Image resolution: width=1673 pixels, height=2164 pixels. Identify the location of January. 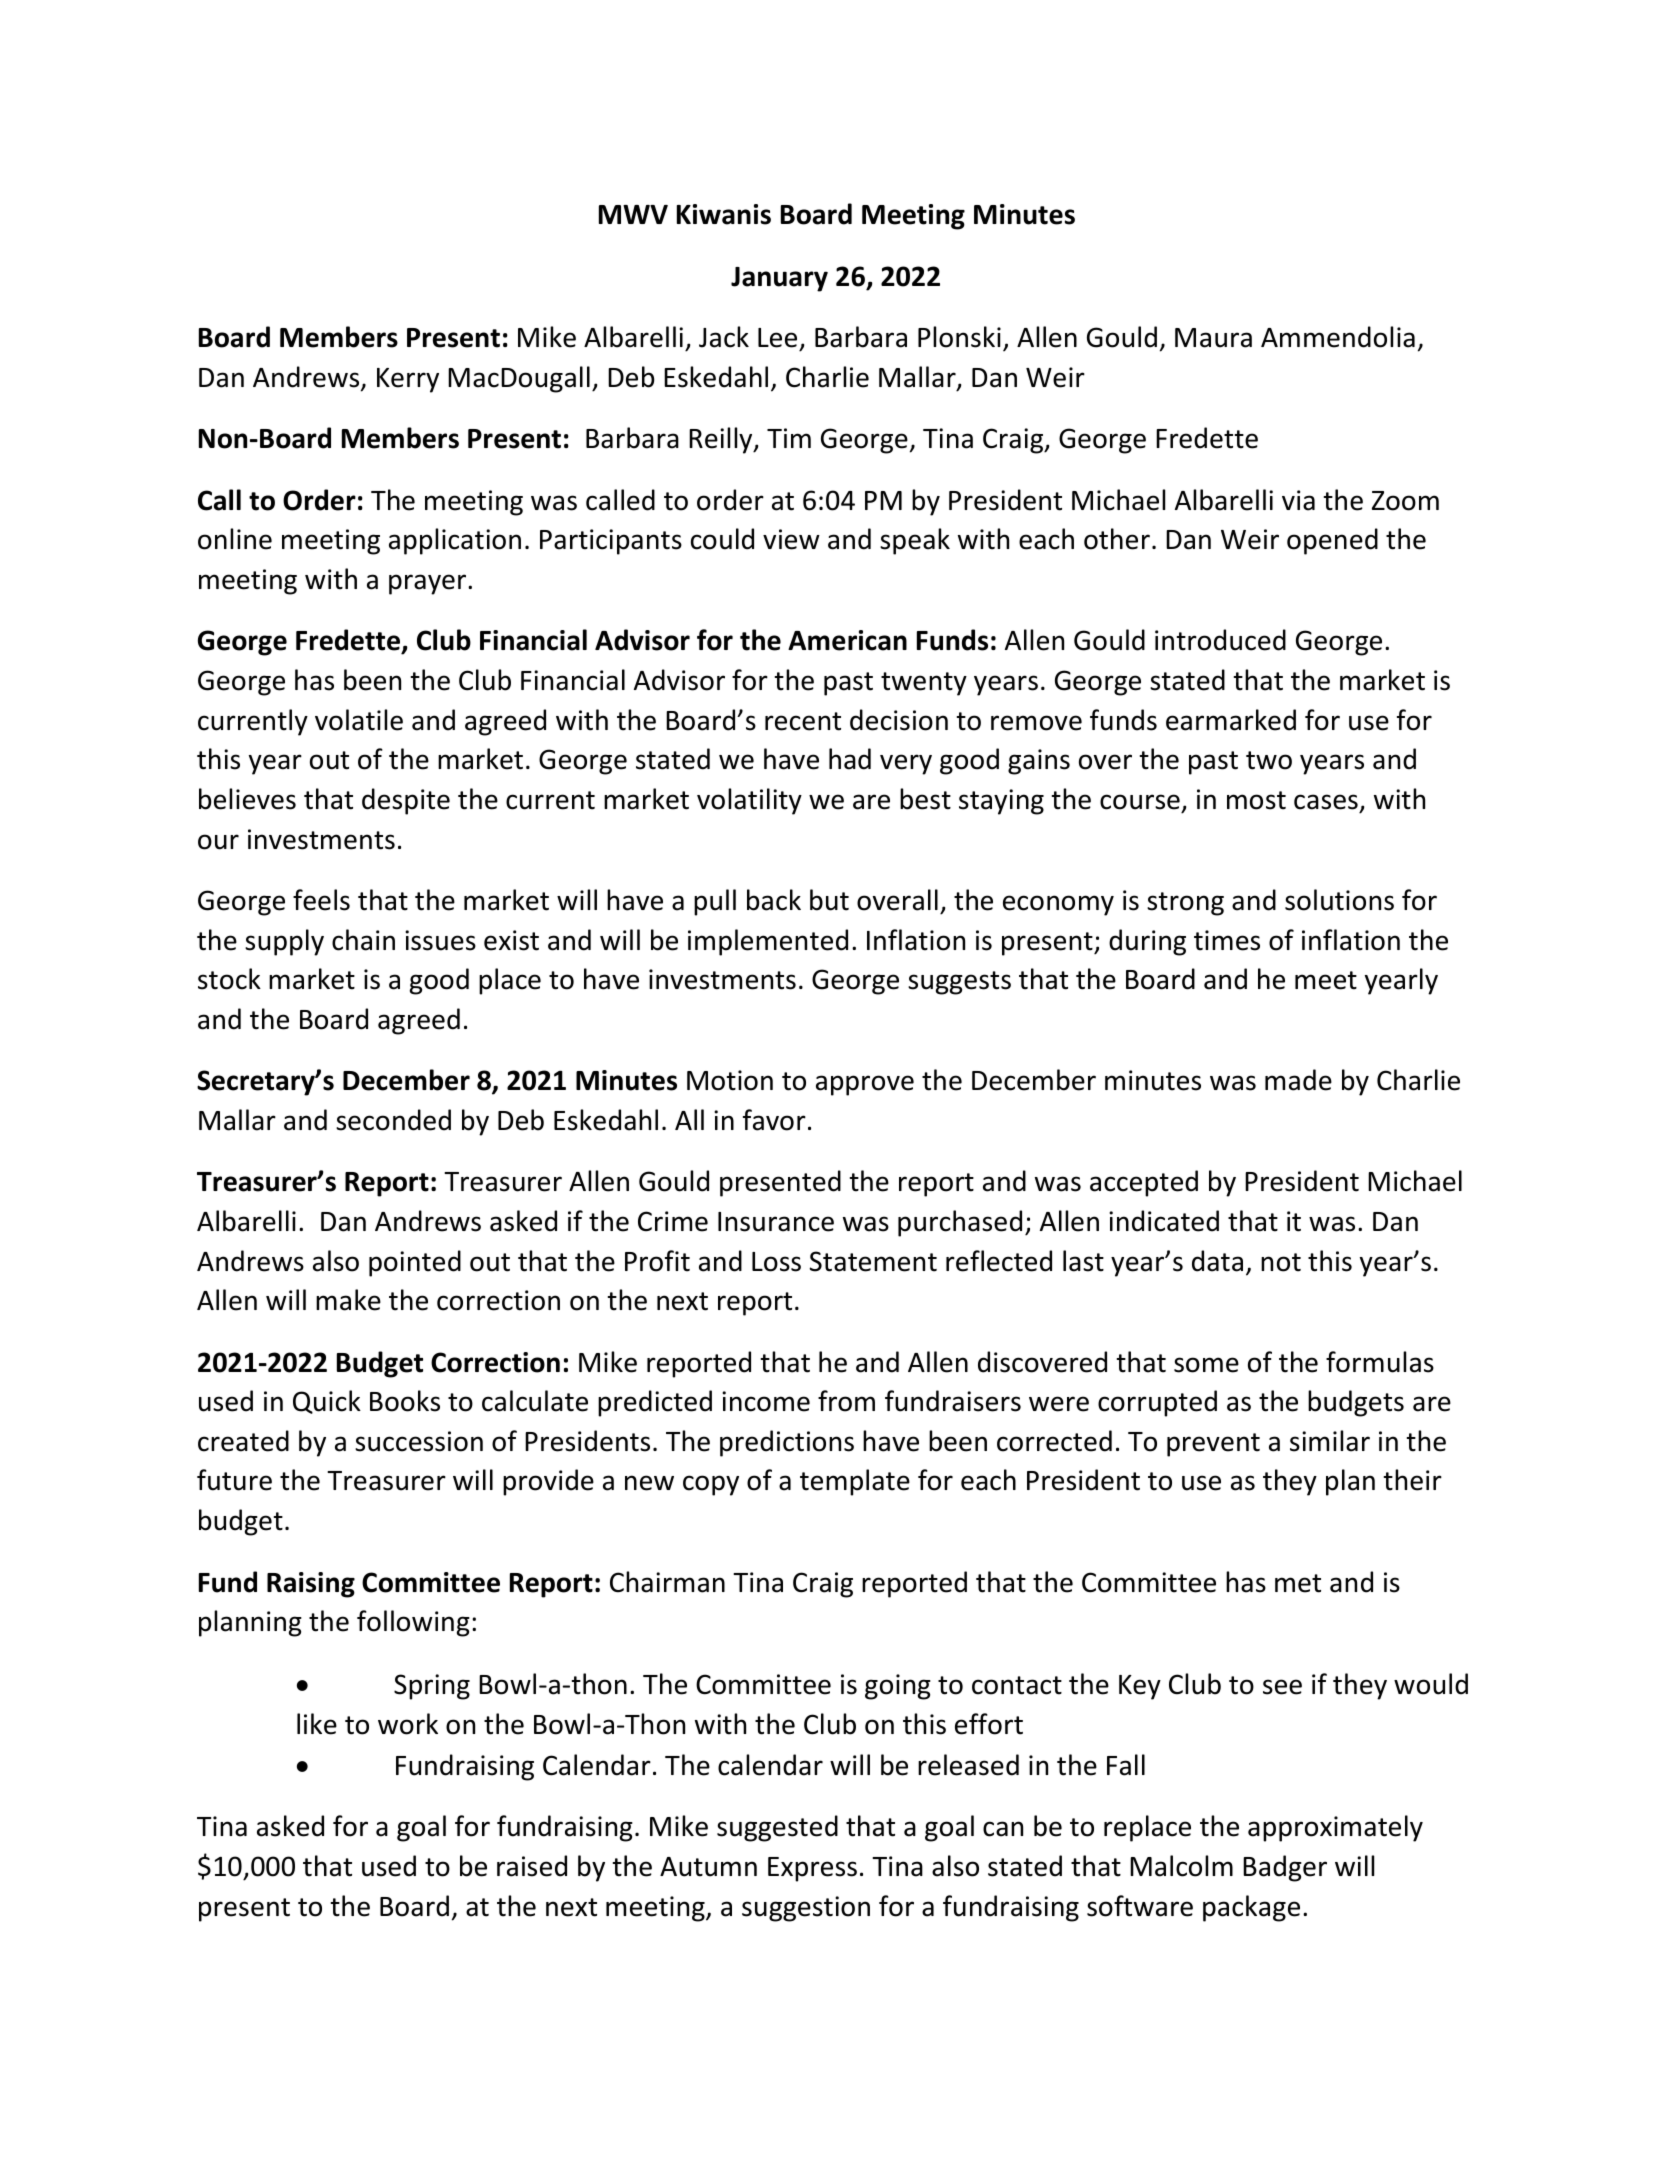
(779, 279).
